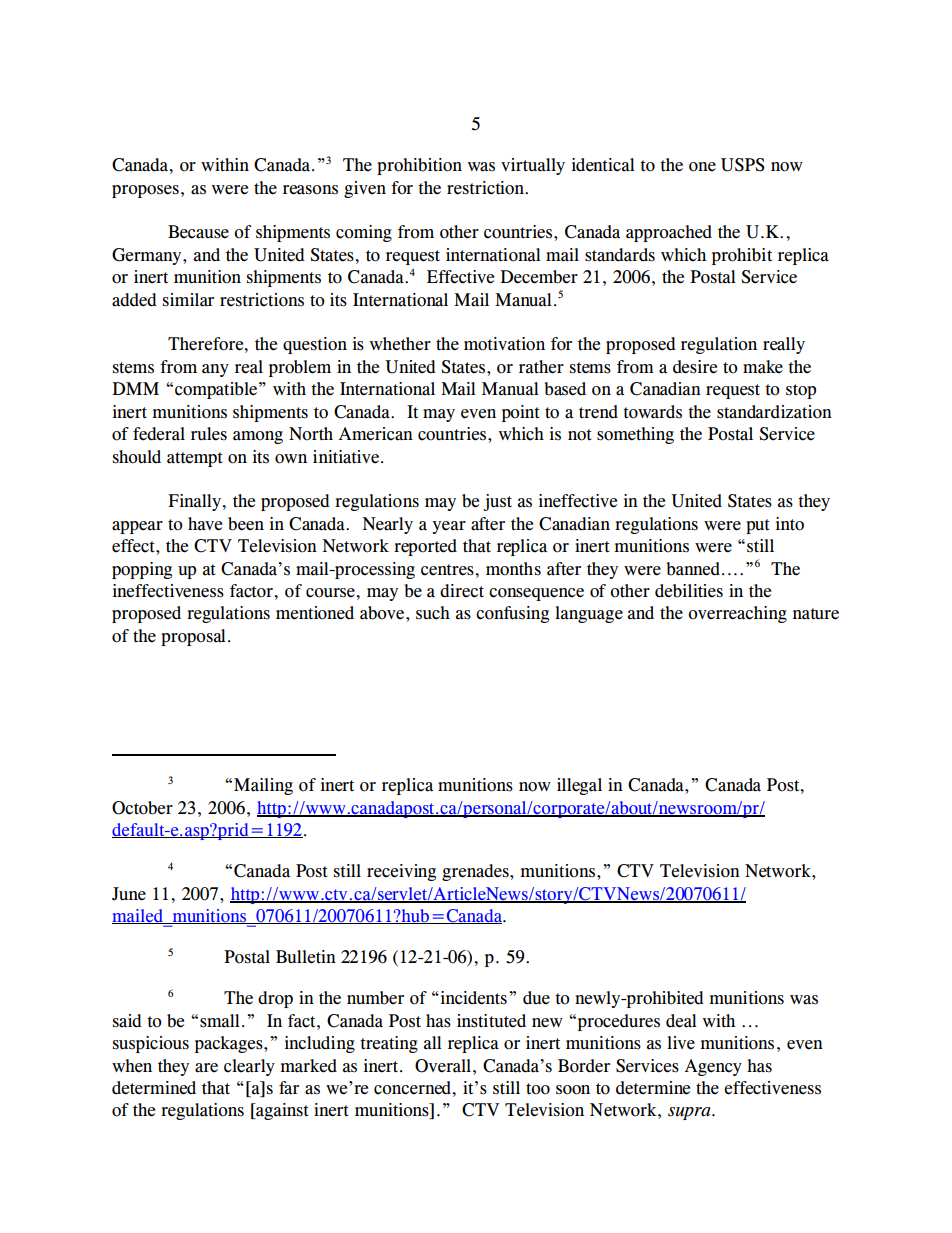  What do you see at coordinates (198, 232) in the page?
I see `Because` at bounding box center [198, 232].
